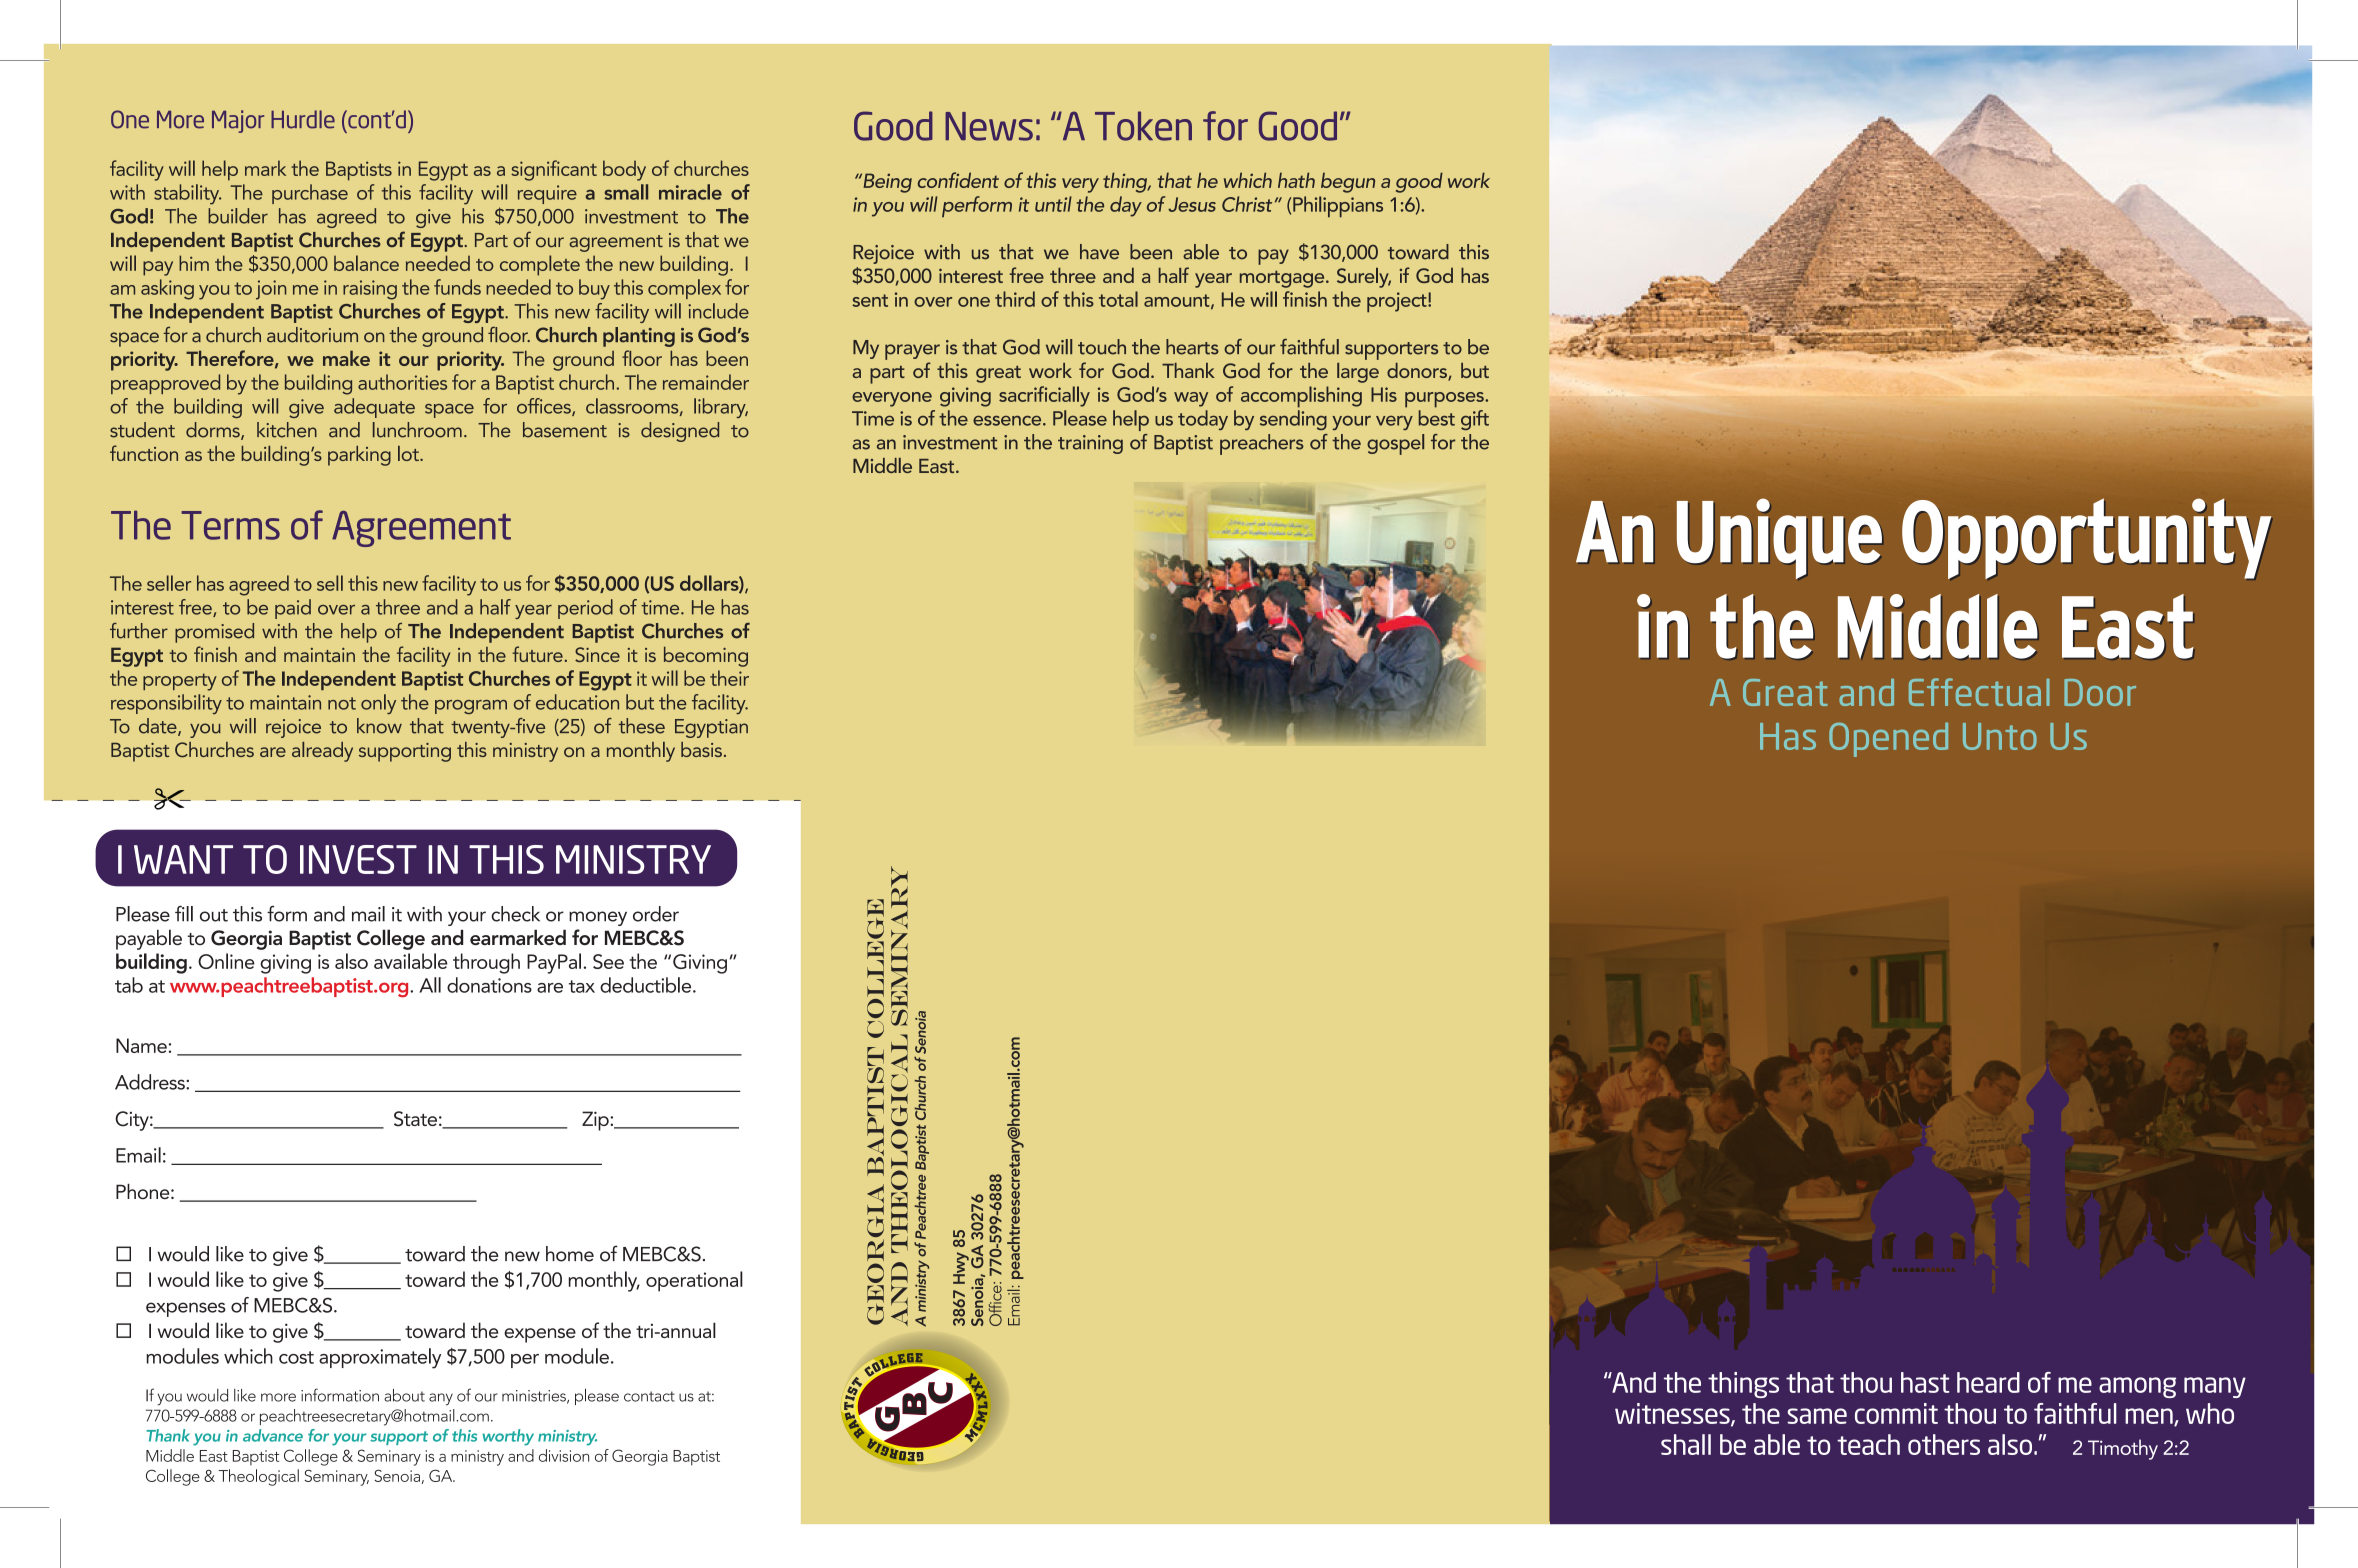 This screenshot has width=2358, height=1568. Describe the element at coordinates (1673, 1414) in the screenshot. I see `witnesses` at that location.
